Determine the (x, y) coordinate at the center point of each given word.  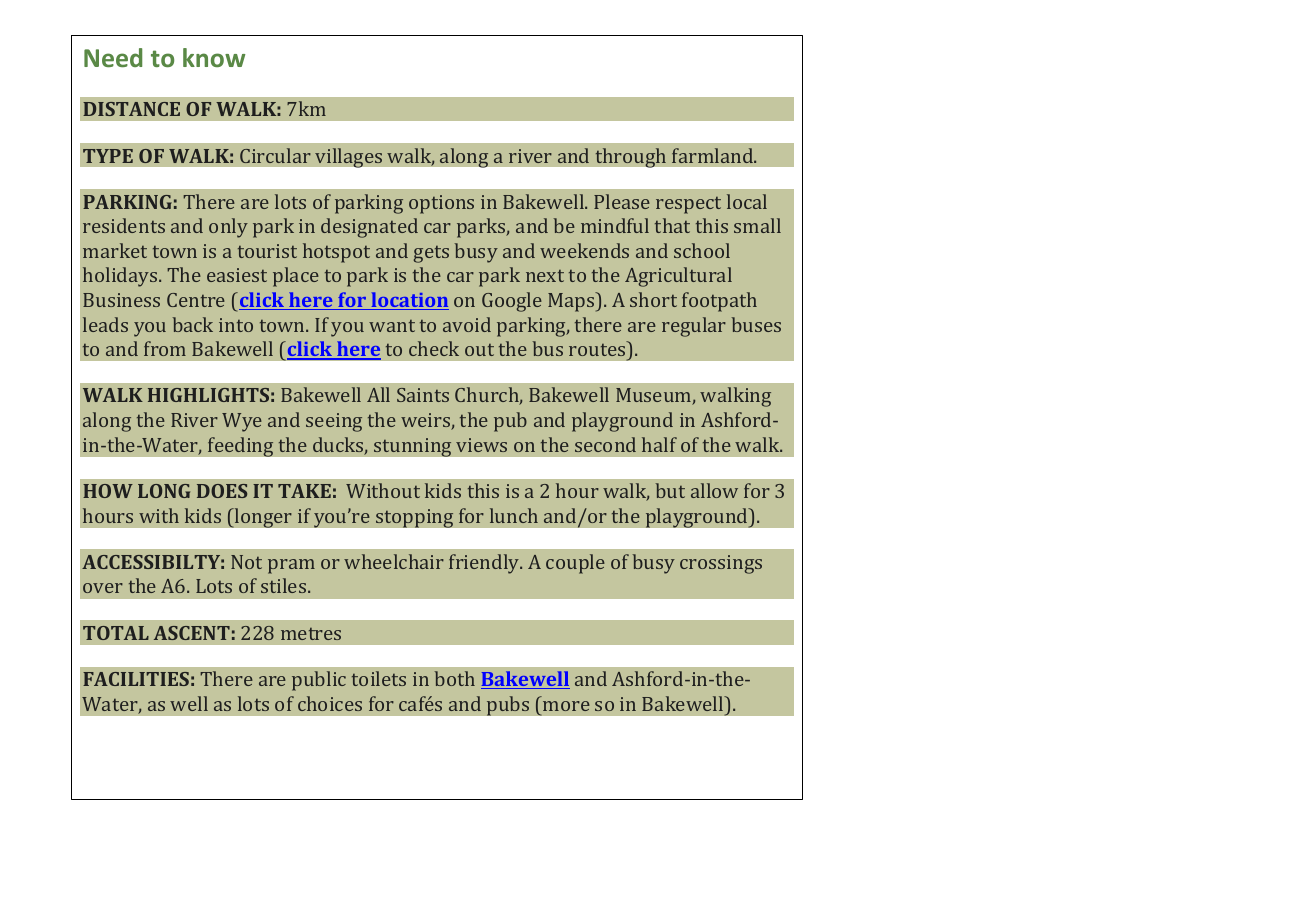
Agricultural (678, 277)
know (214, 57)
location (409, 301)
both (455, 678)
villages (348, 158)
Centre (196, 300)
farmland (714, 155)
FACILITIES (136, 679)
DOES (222, 491)
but (670, 490)
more (566, 706)
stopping (415, 518)
